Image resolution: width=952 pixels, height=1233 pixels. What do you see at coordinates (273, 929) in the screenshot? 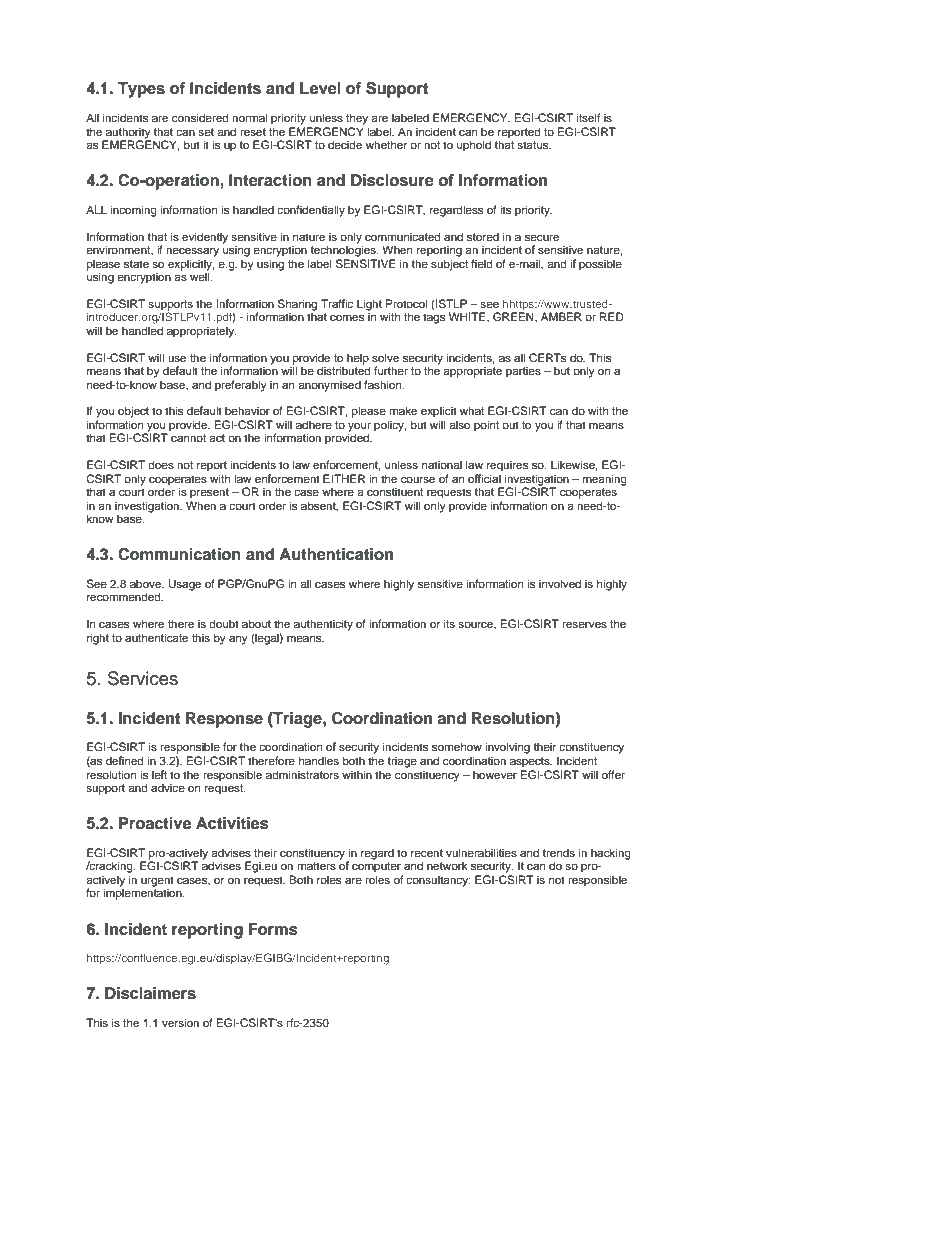
I see `Forms` at bounding box center [273, 929].
